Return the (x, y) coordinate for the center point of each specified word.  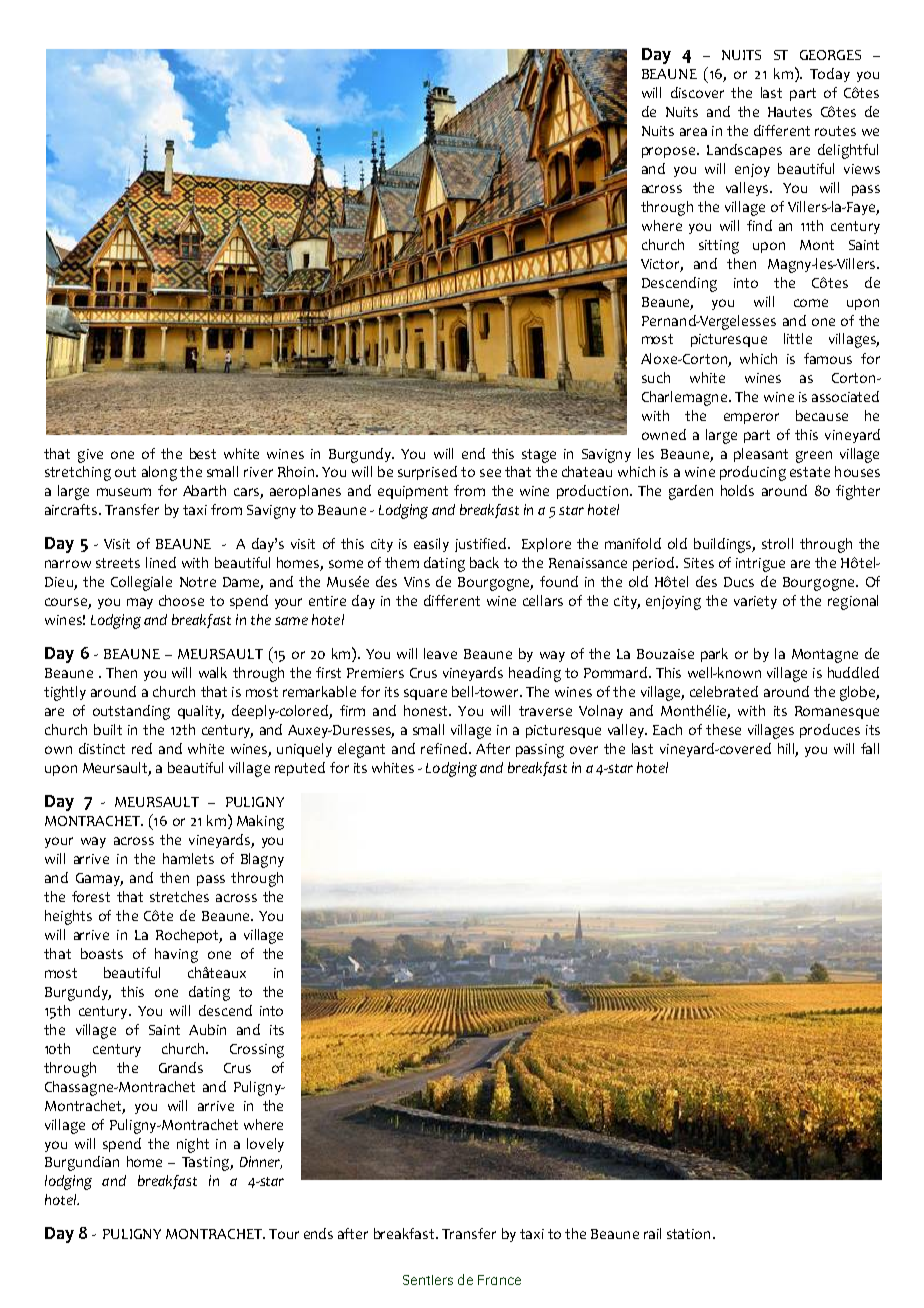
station (688, 1234)
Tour (284, 1234)
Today (830, 75)
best (203, 453)
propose (668, 152)
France (499, 1280)
